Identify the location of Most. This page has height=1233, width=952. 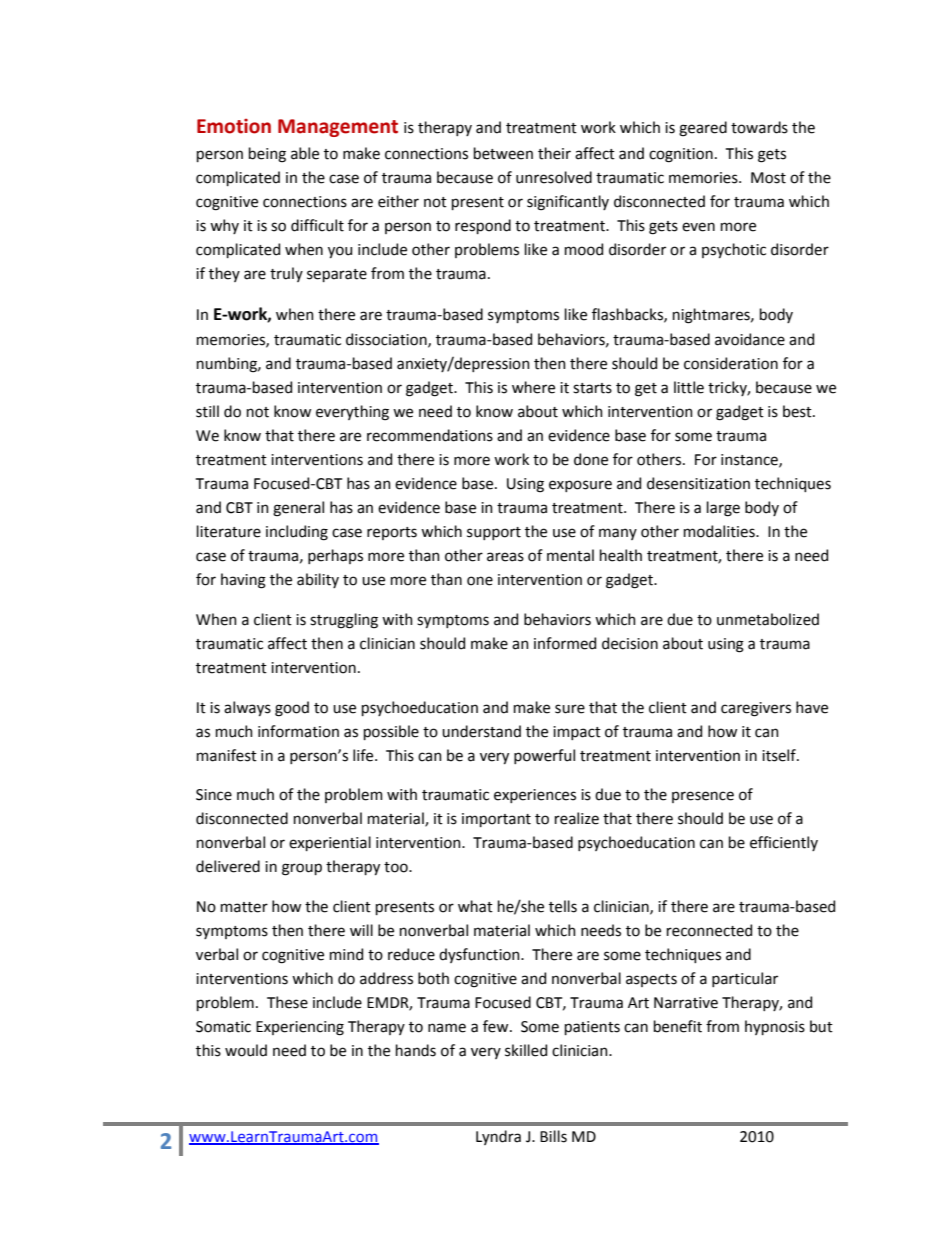
(768, 178).
